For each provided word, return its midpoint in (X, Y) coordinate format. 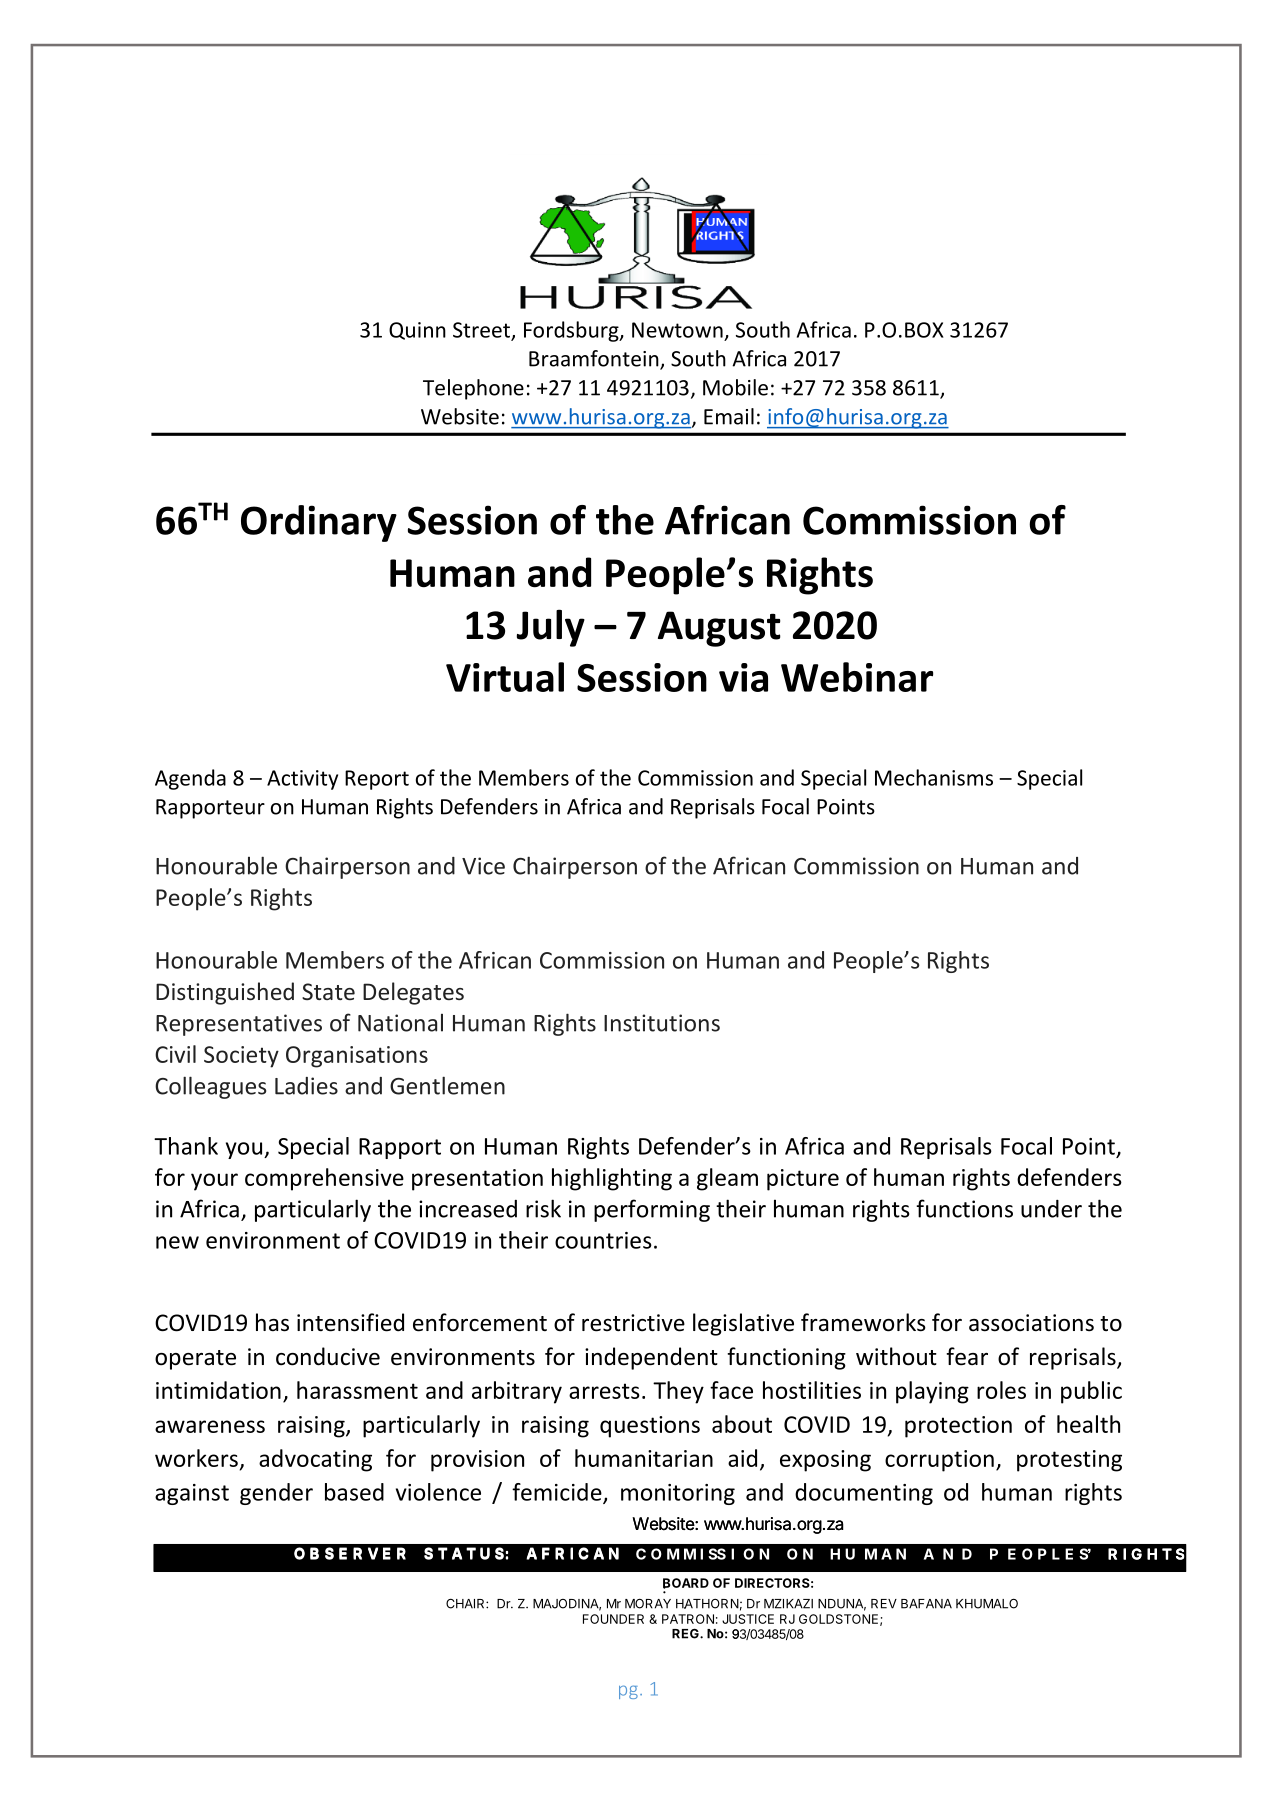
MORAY (648, 1603)
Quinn (417, 331)
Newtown (677, 330)
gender (276, 1494)
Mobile (735, 387)
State (328, 991)
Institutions (662, 1023)
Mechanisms (934, 777)
